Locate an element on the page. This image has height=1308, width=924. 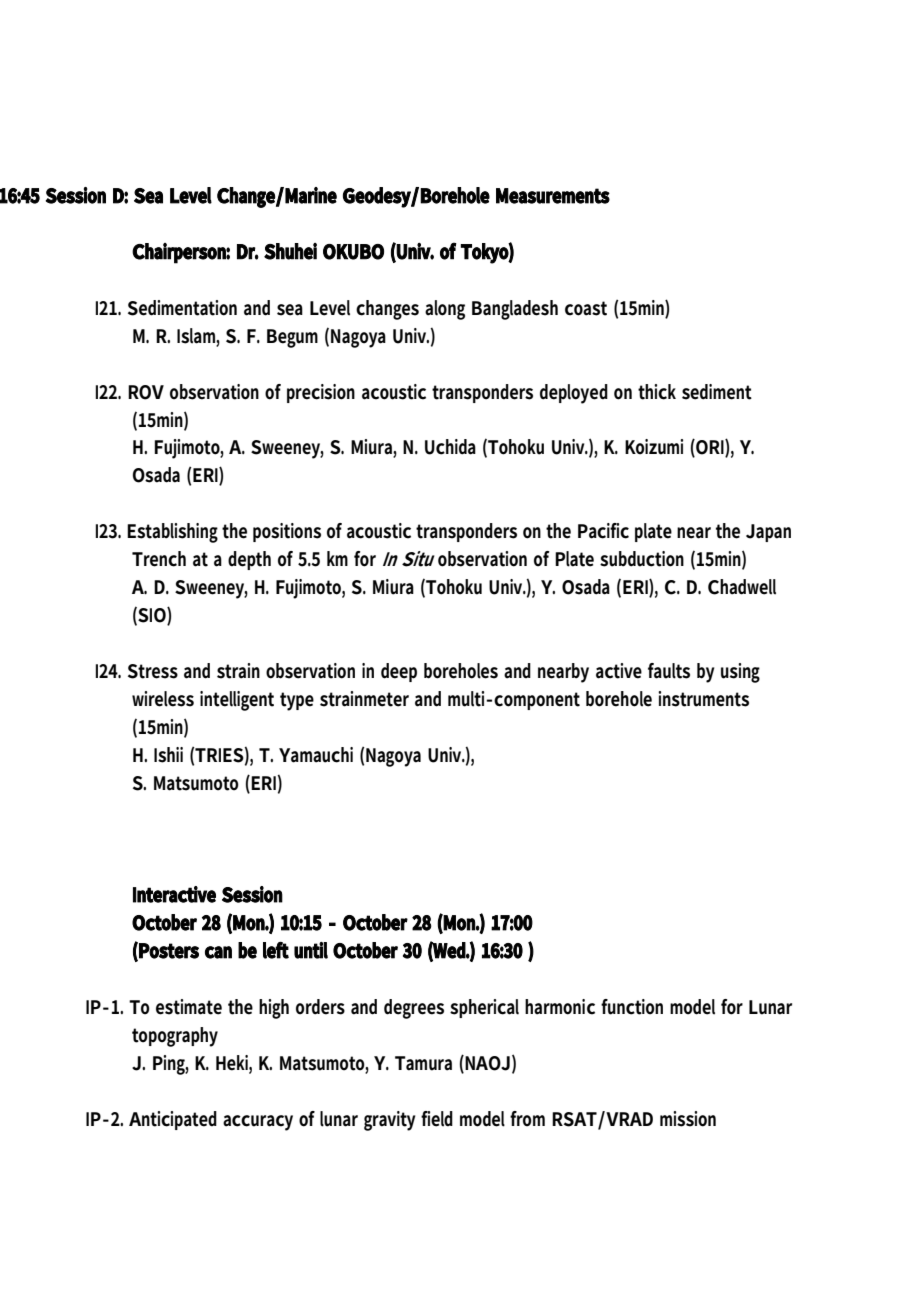
deep is located at coordinates (399, 672).
